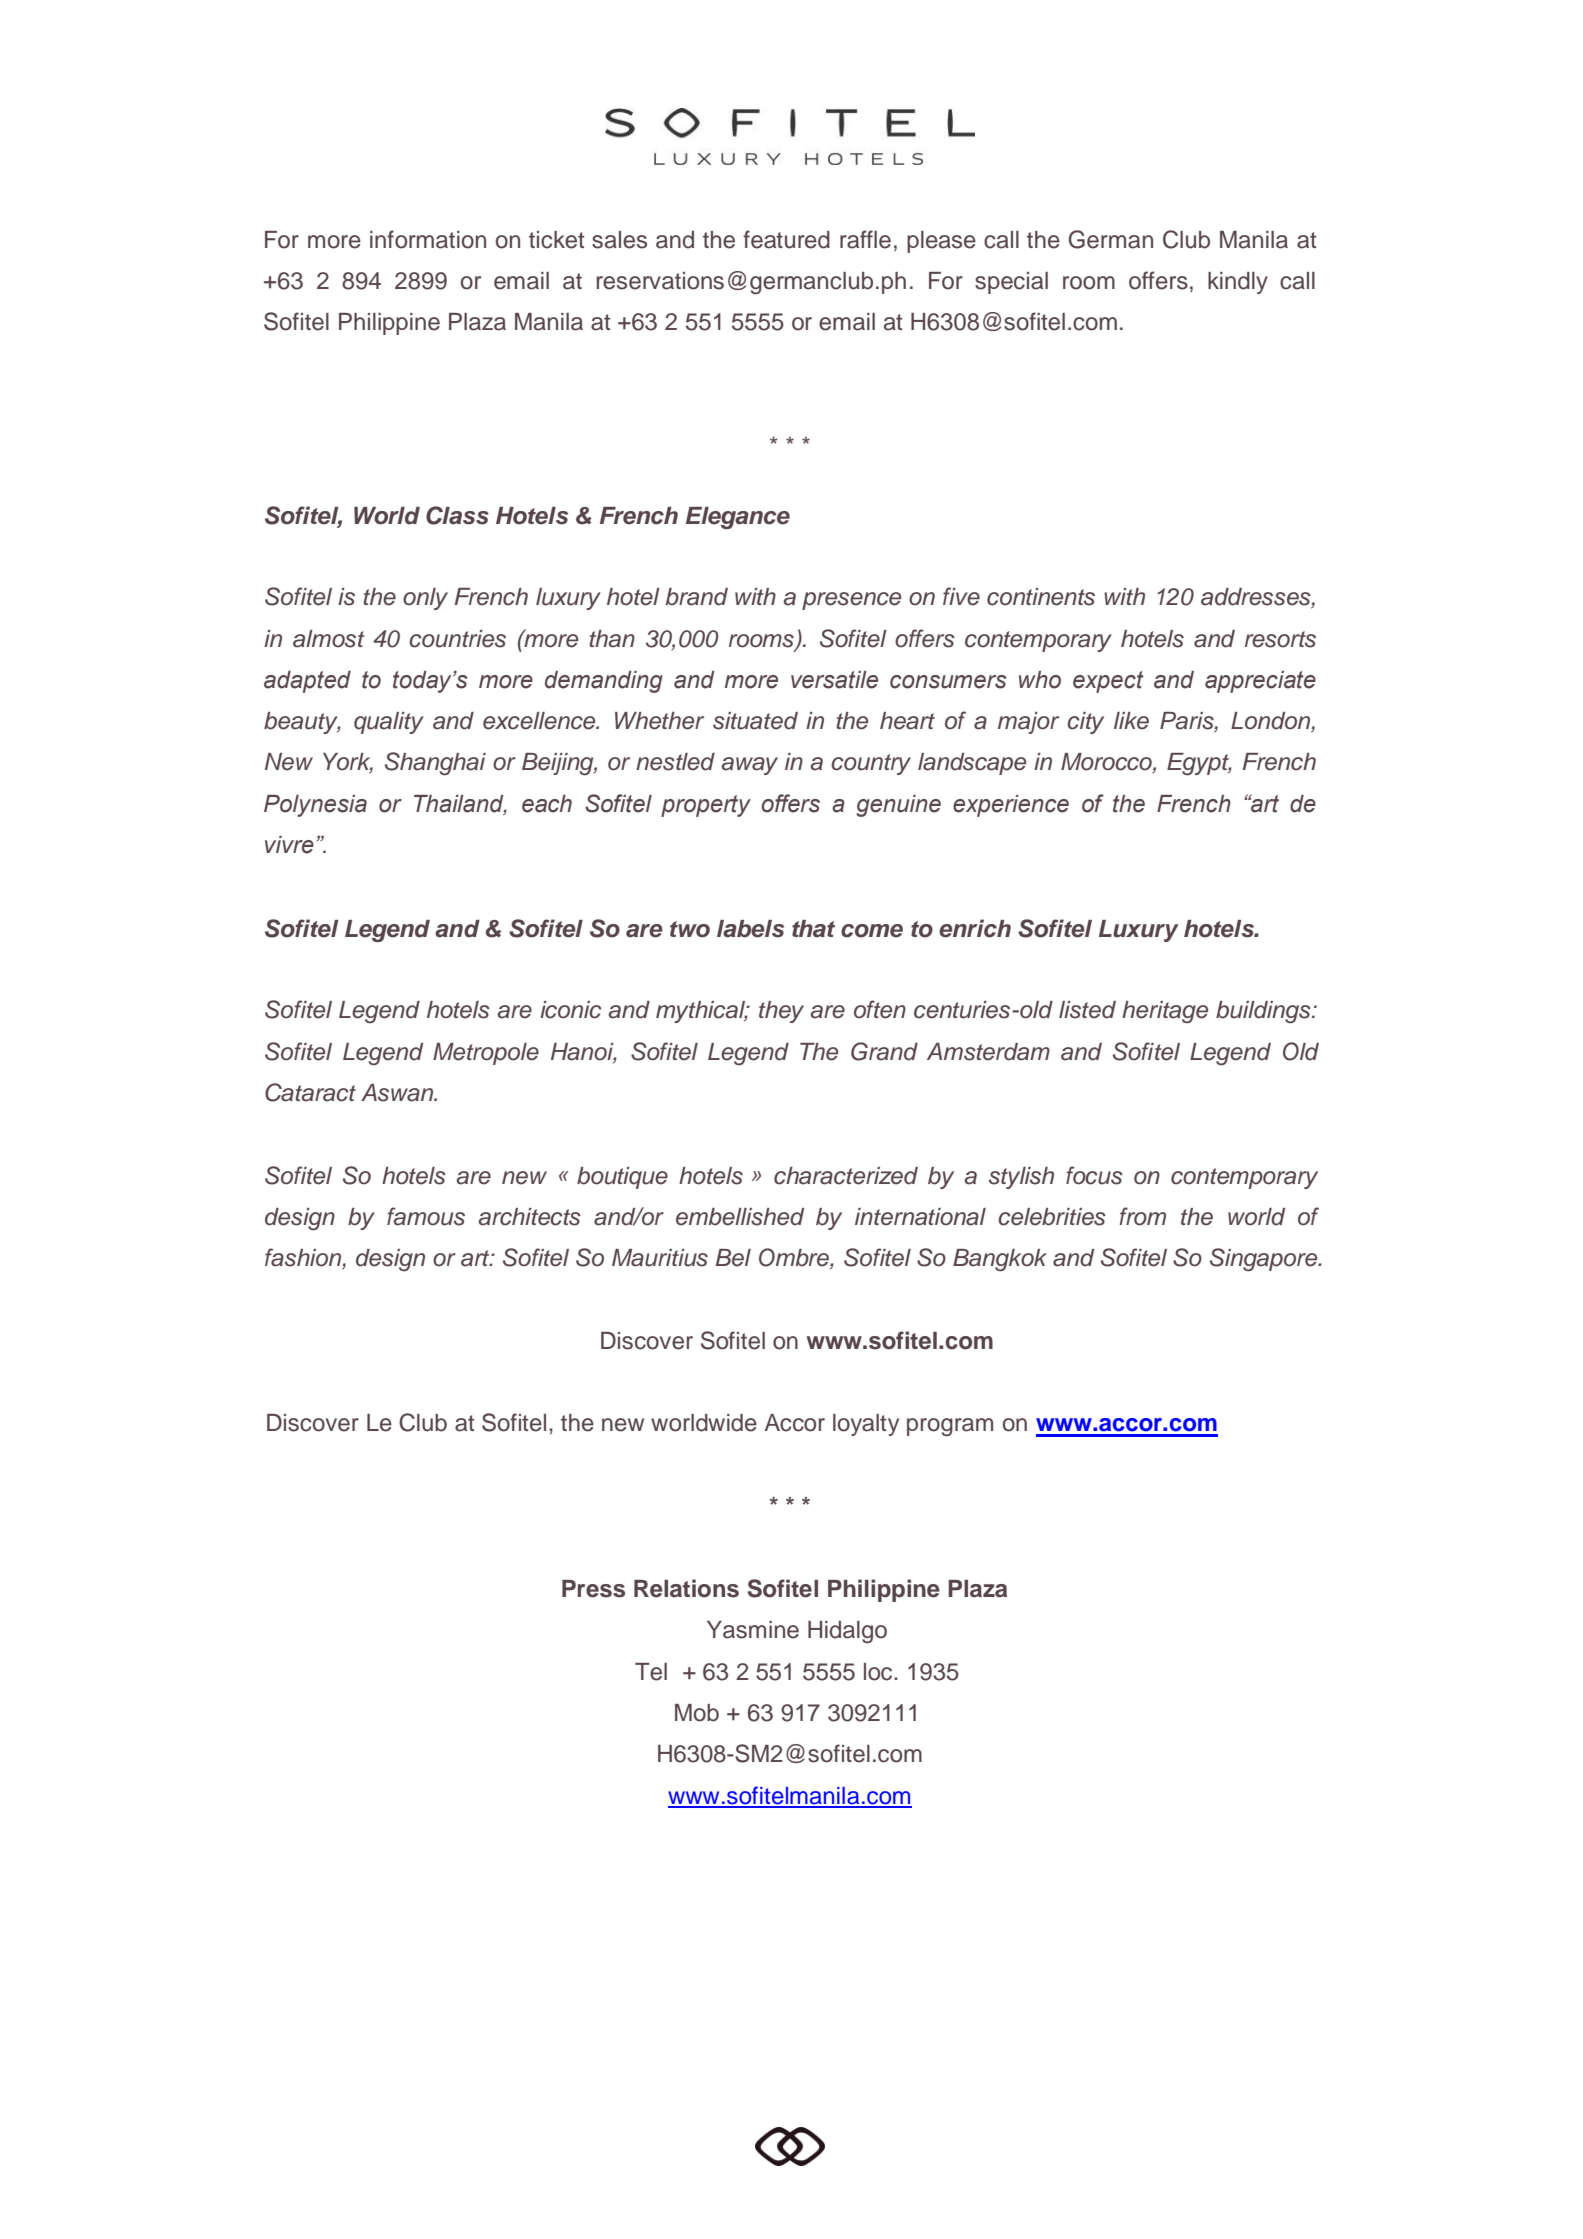 This screenshot has width=1583, height=2239. What do you see at coordinates (1238, 283) in the screenshot?
I see `kindly` at bounding box center [1238, 283].
